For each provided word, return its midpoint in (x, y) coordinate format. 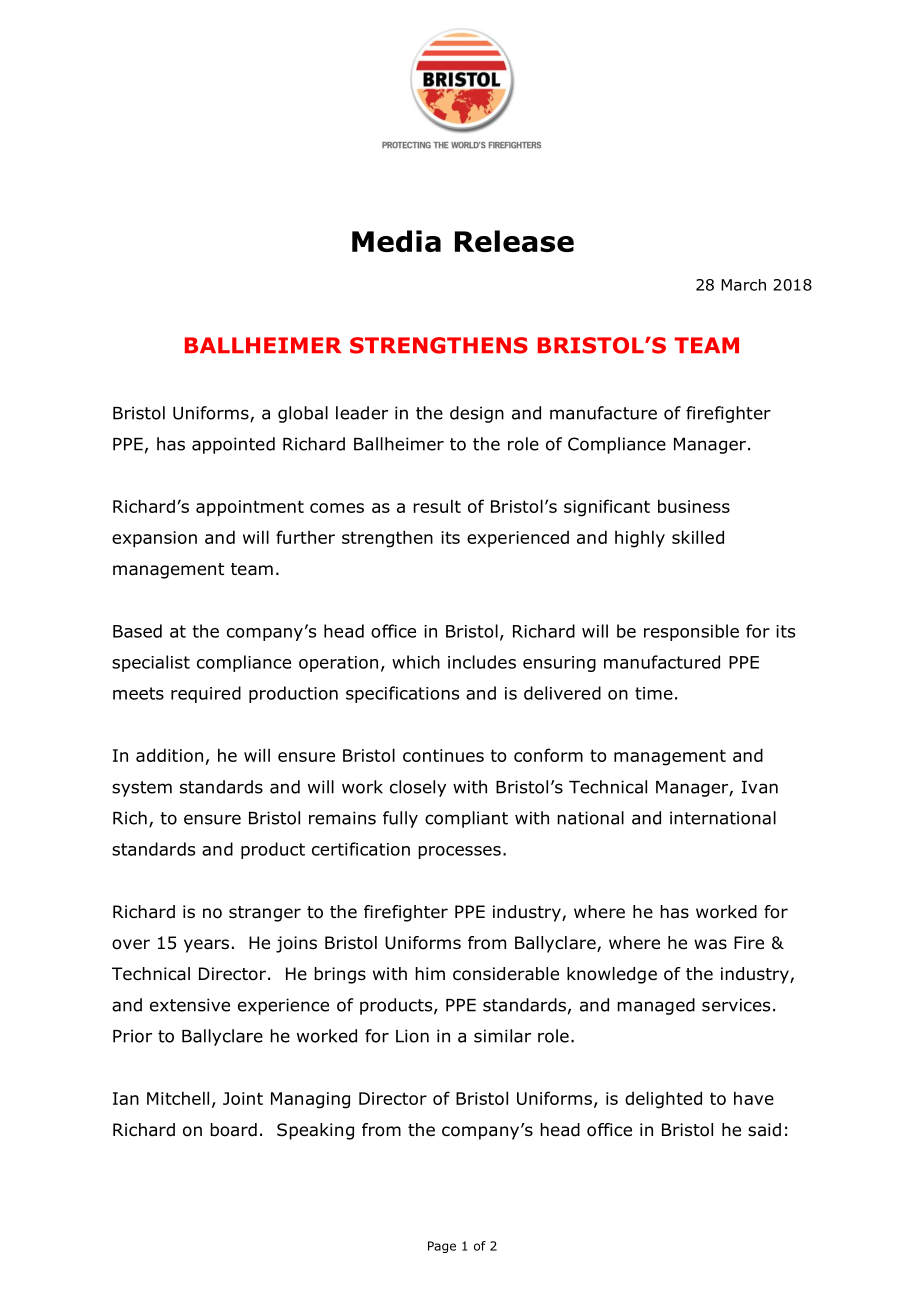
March (743, 285)
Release (514, 241)
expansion (154, 539)
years (206, 946)
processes (459, 852)
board (233, 1130)
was (710, 944)
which (416, 662)
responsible (691, 632)
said (764, 1130)
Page (442, 1247)
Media (396, 241)
